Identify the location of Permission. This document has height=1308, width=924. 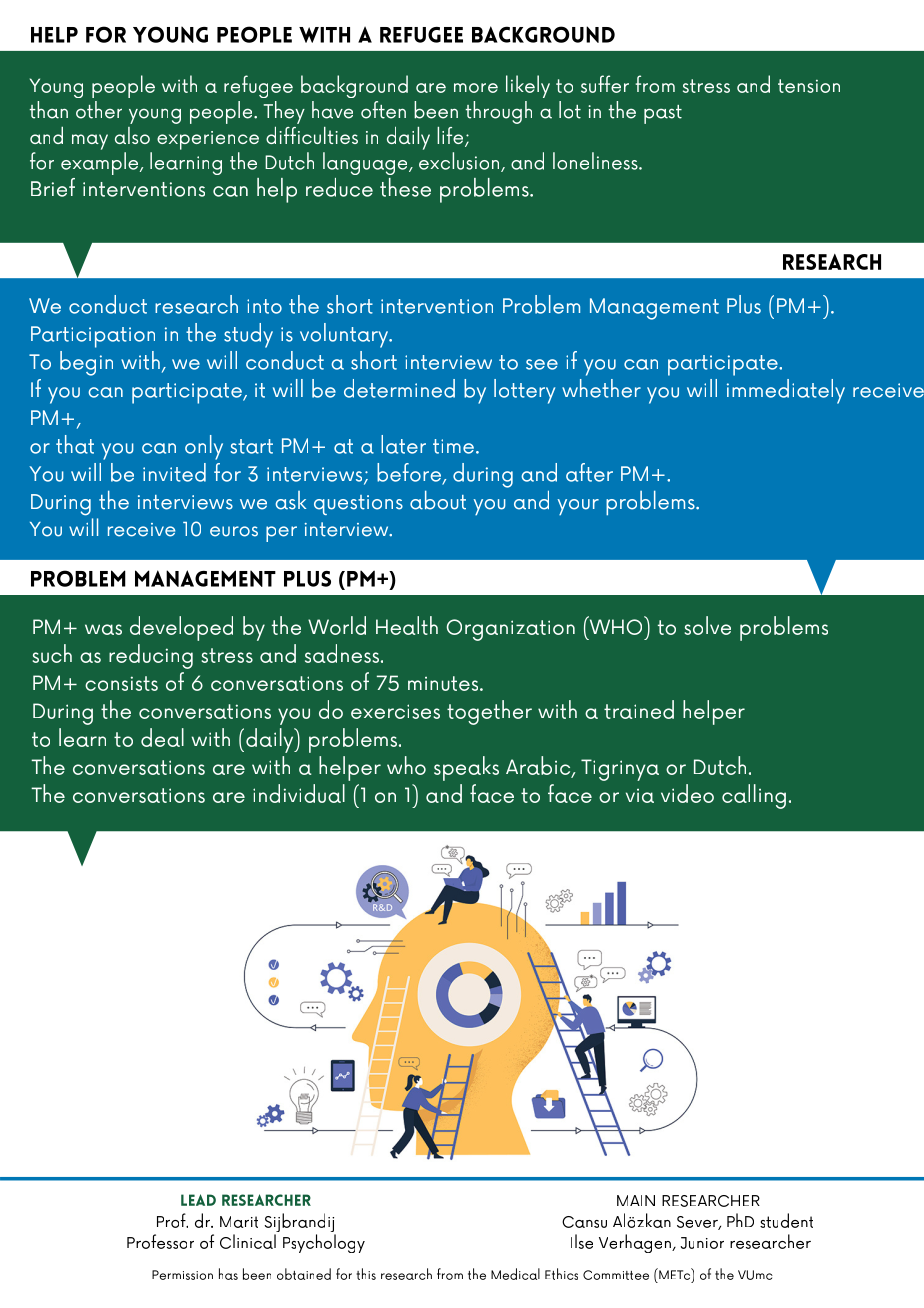
(182, 1275).
